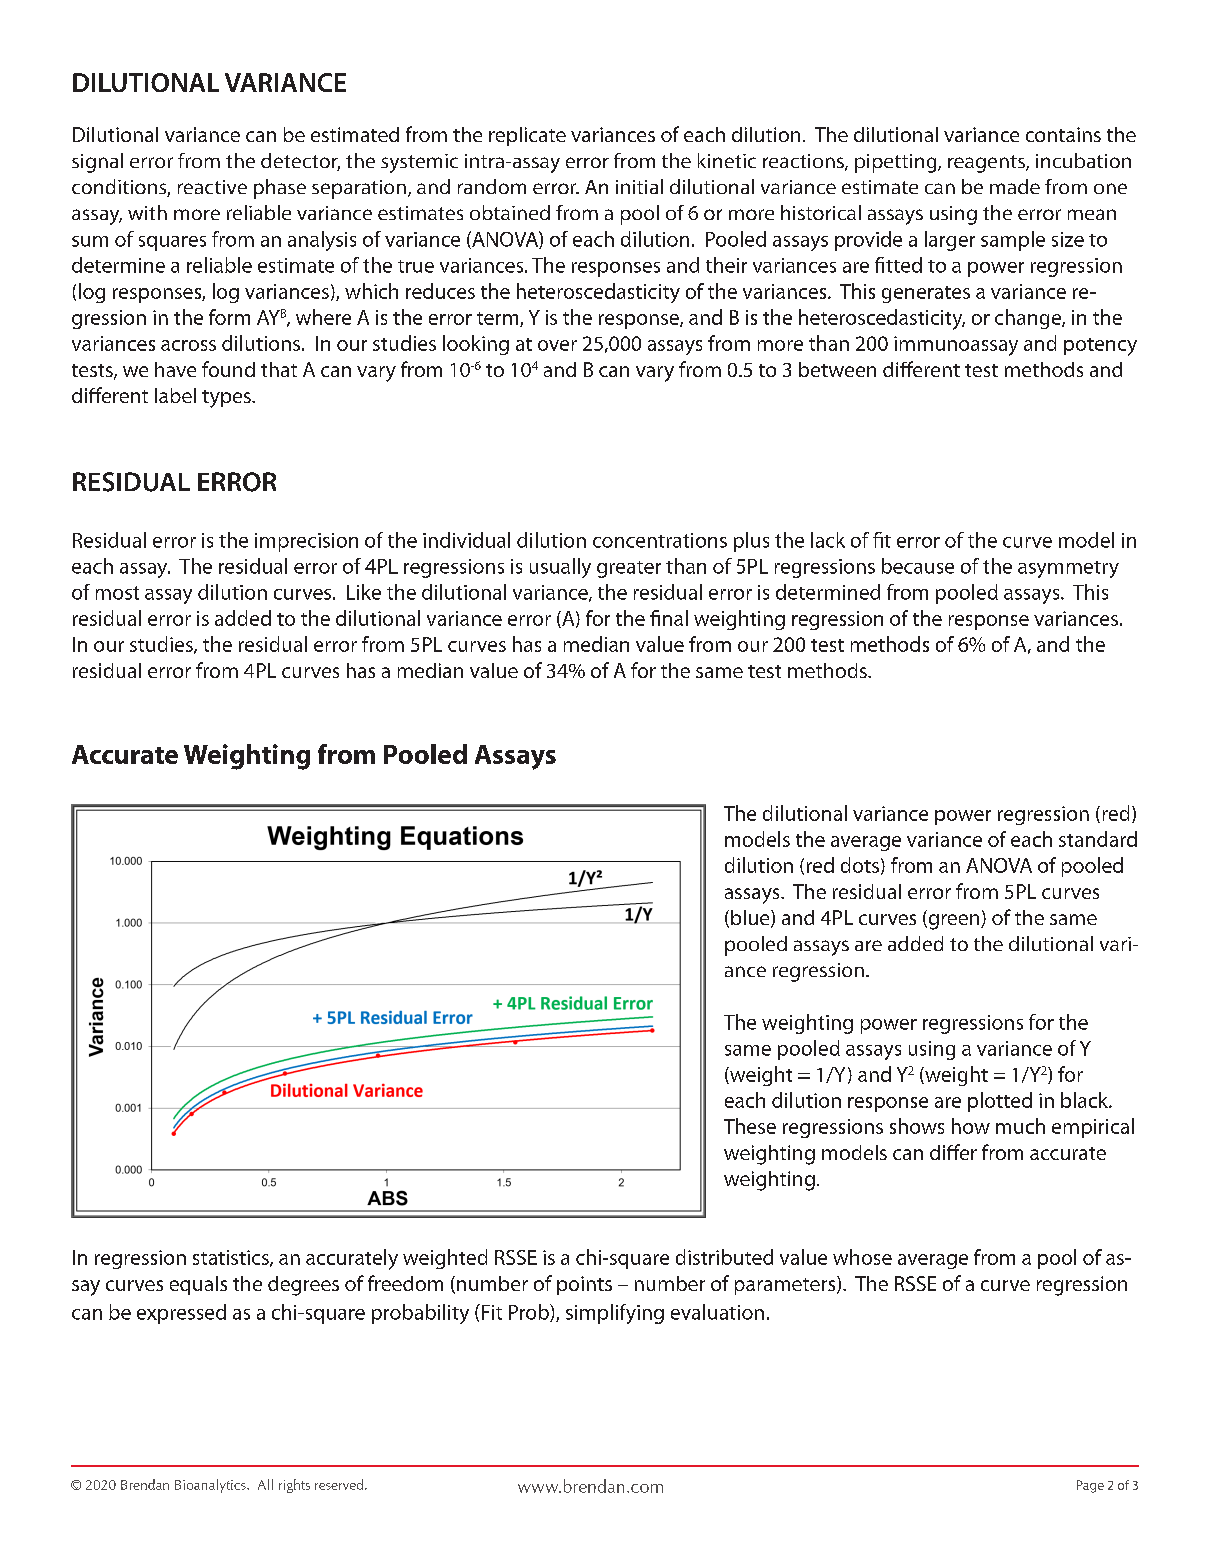 The image size is (1210, 1566). What do you see at coordinates (987, 164) in the document?
I see `reagents` at bounding box center [987, 164].
